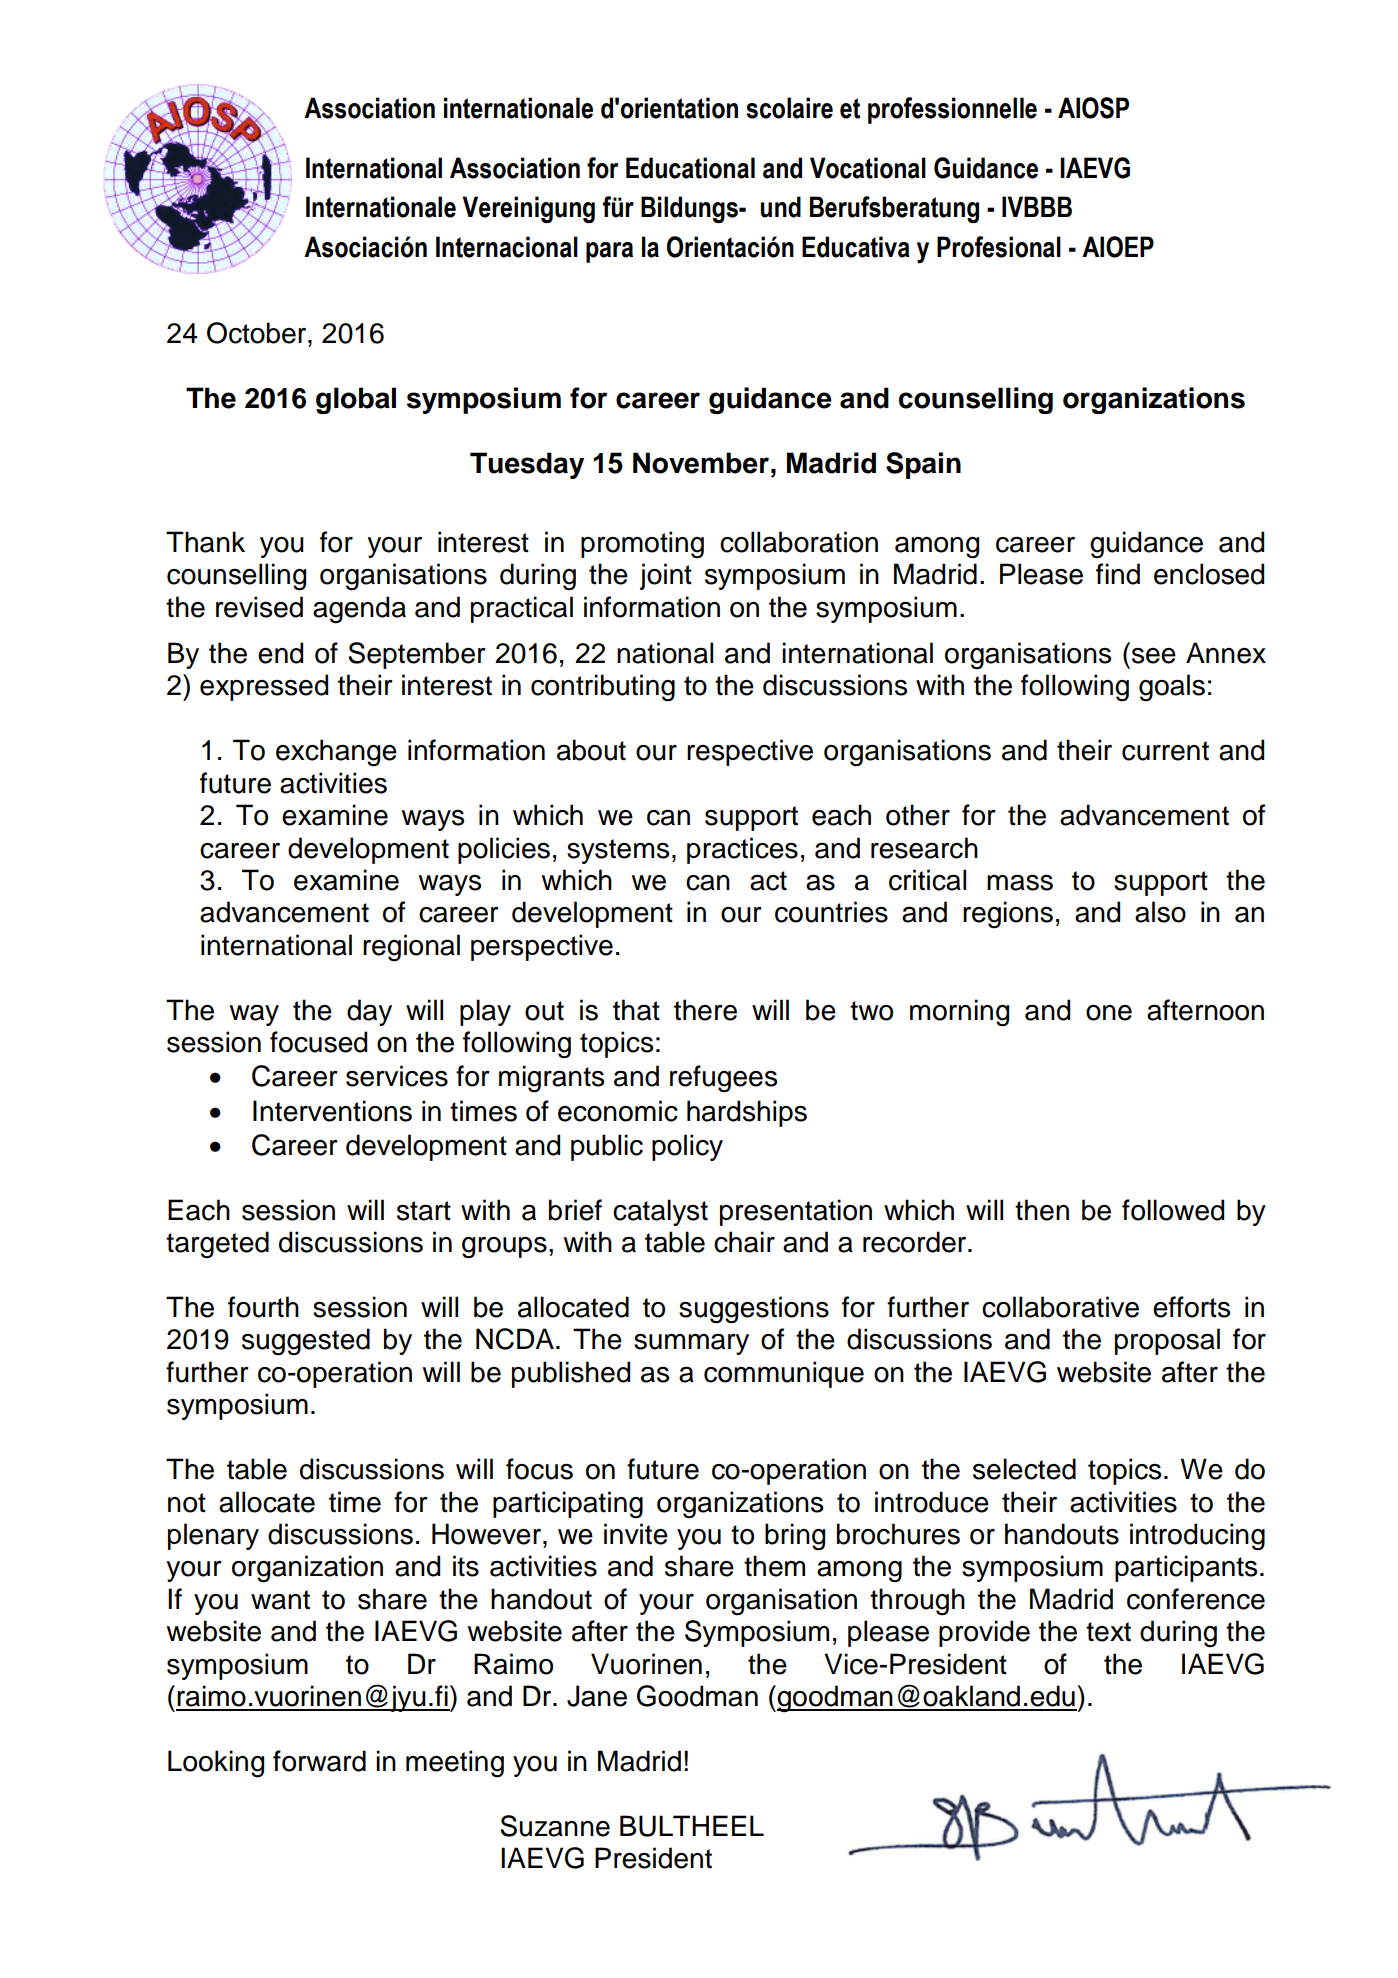  I want to click on Vocational, so click(868, 168).
